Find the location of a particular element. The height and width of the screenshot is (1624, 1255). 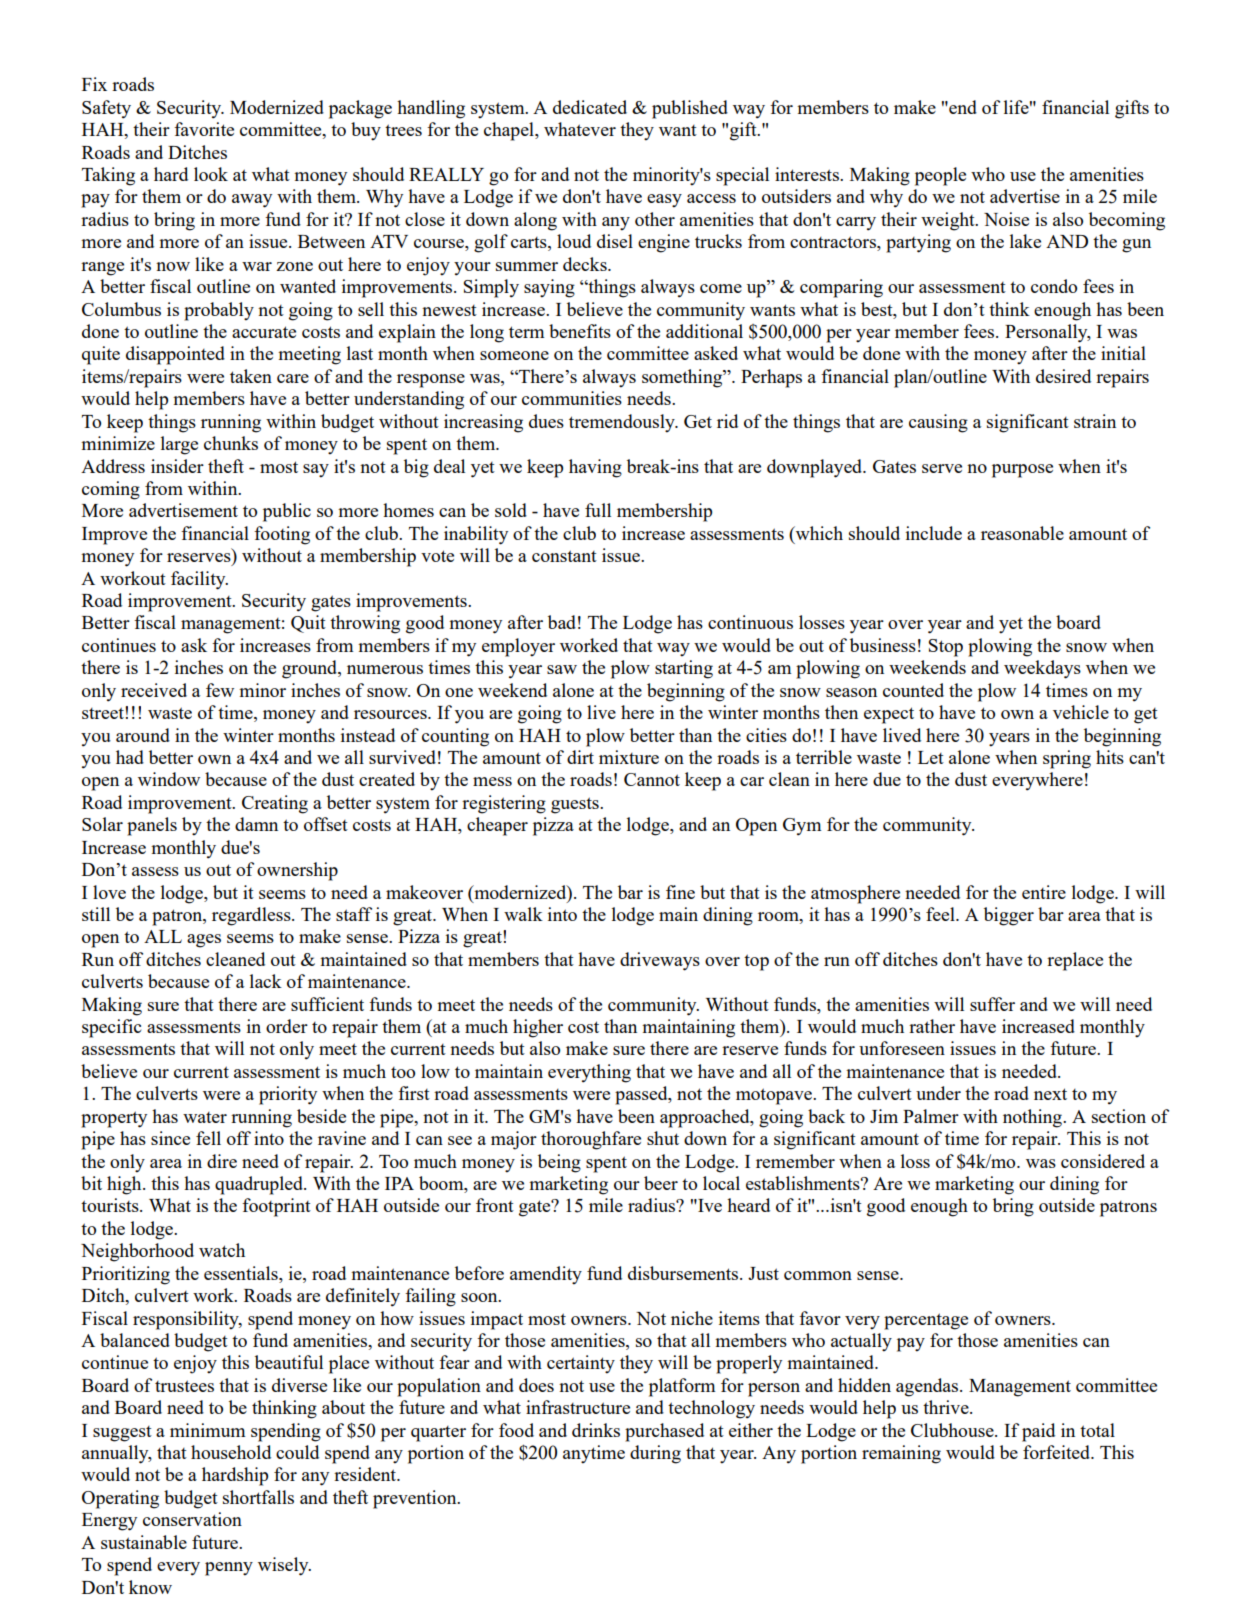

insider is located at coordinates (177, 466).
